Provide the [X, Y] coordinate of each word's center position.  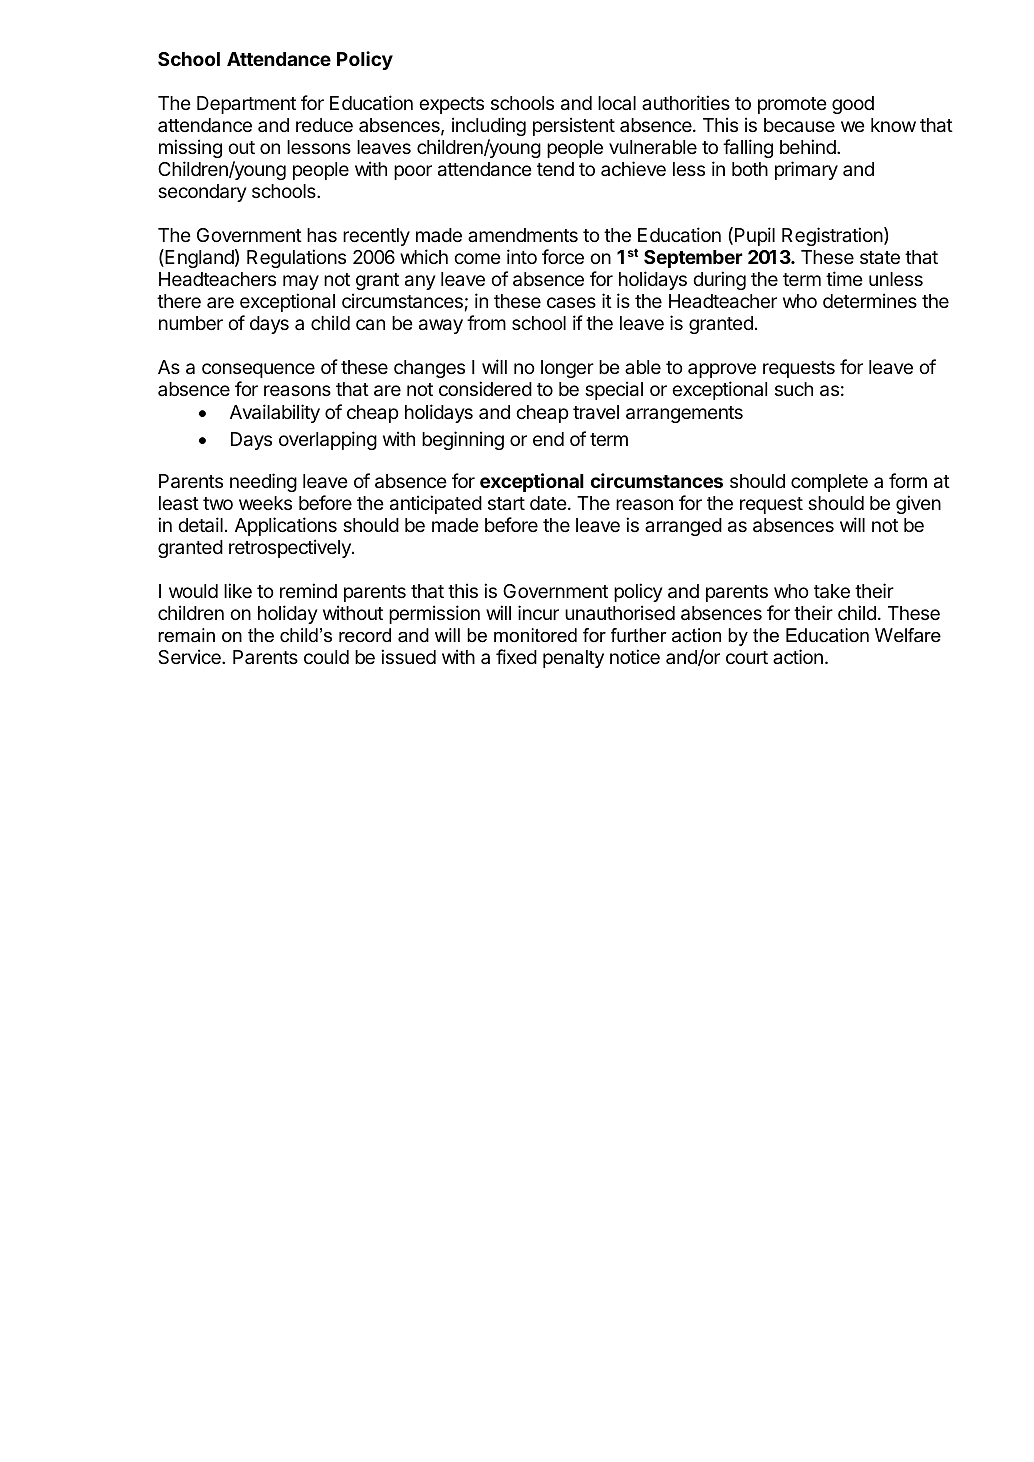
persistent [574, 126]
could [326, 657]
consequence [258, 370]
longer [567, 369]
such [794, 389]
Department [246, 105]
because [799, 125]
